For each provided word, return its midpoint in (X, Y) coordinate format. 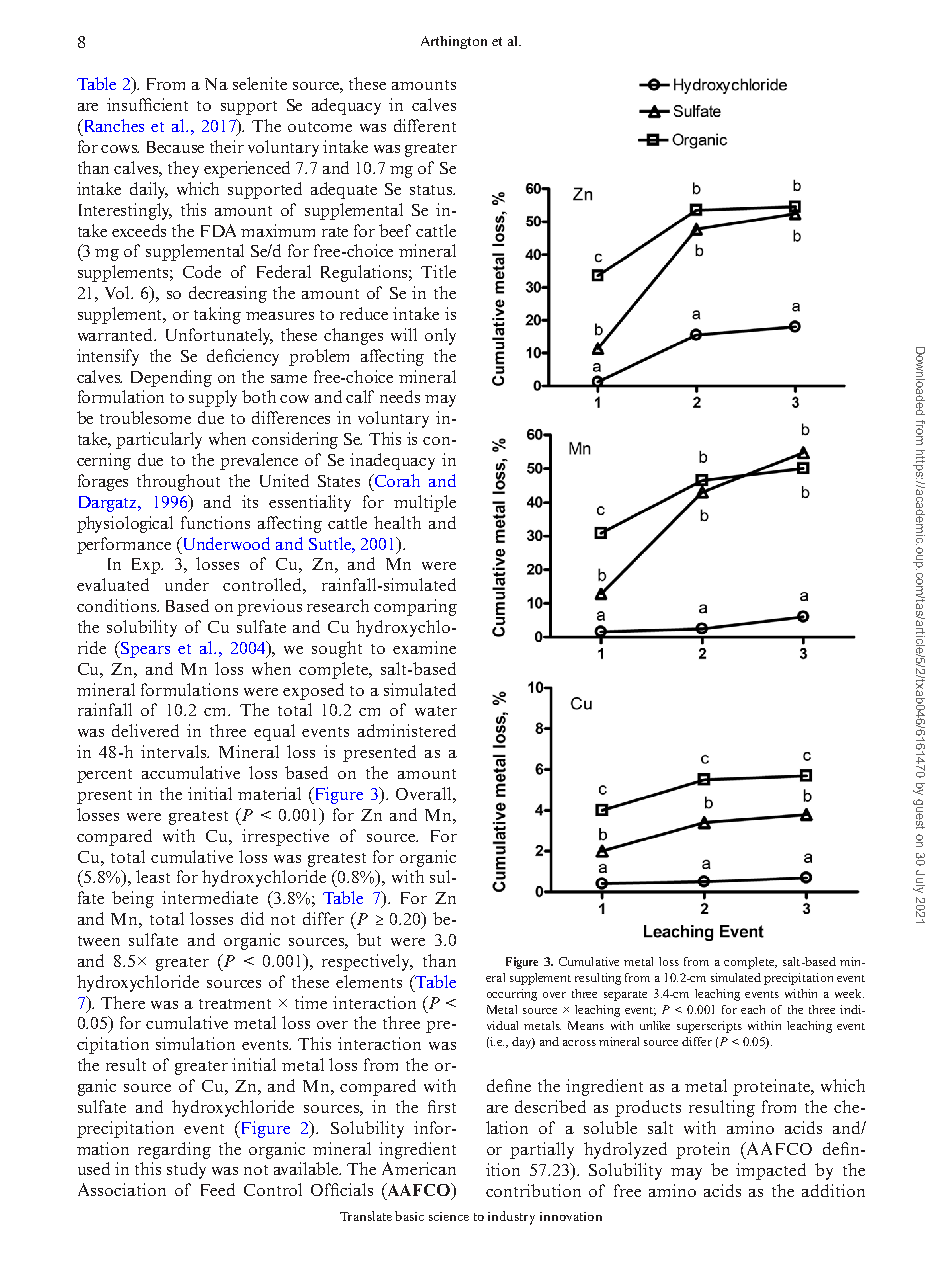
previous (269, 607)
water (436, 711)
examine (424, 647)
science (449, 1216)
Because (175, 147)
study (186, 1170)
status (432, 190)
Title (438, 271)
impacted (771, 1171)
